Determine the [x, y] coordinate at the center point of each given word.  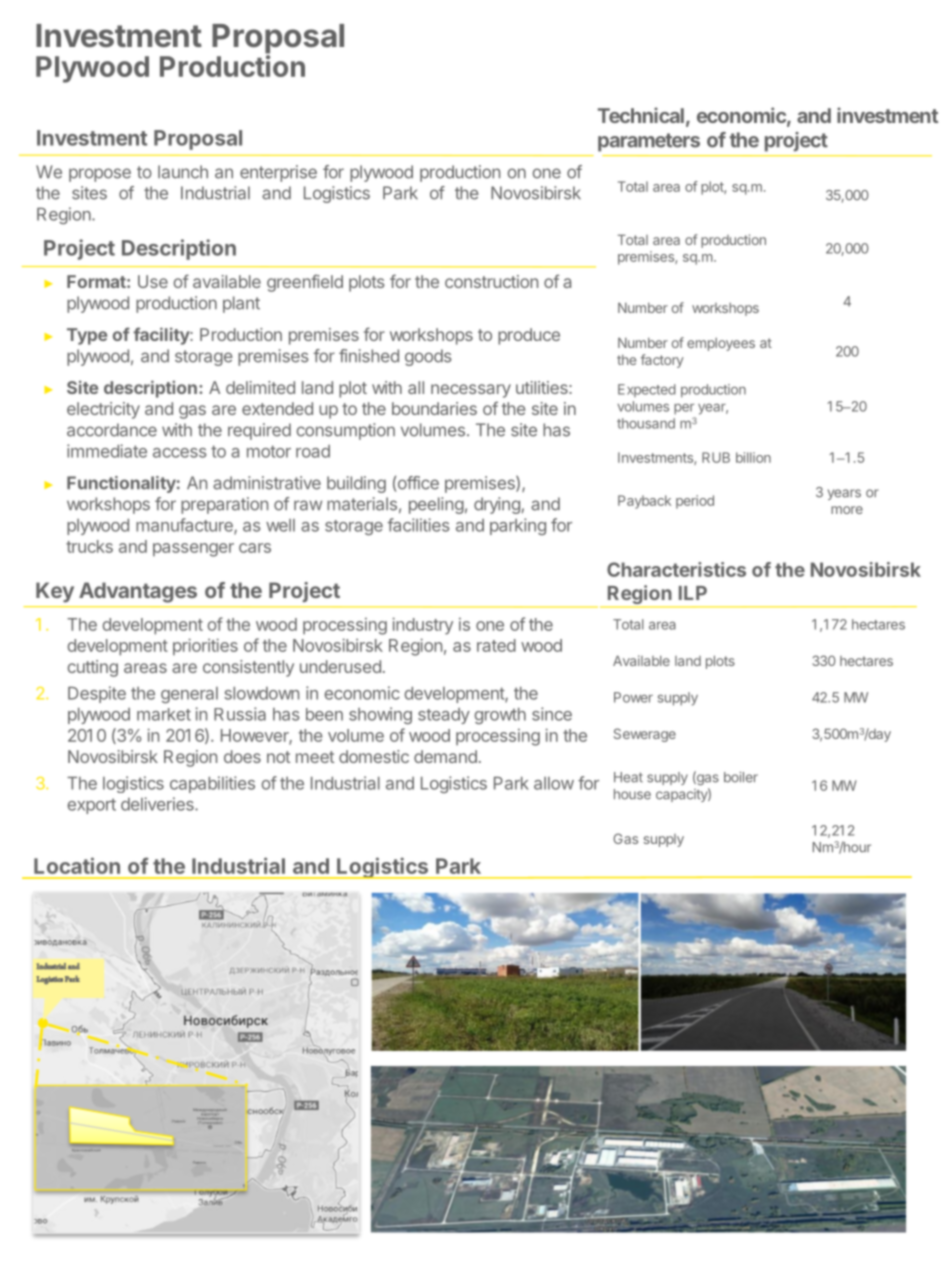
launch [183, 172]
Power [633, 697]
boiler [741, 777]
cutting [92, 668]
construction [491, 281]
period [695, 502]
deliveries [158, 804]
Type [87, 336]
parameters [649, 142]
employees [721, 344]
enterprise [278, 173]
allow [554, 783]
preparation [224, 505]
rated [496, 645]
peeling [436, 505]
